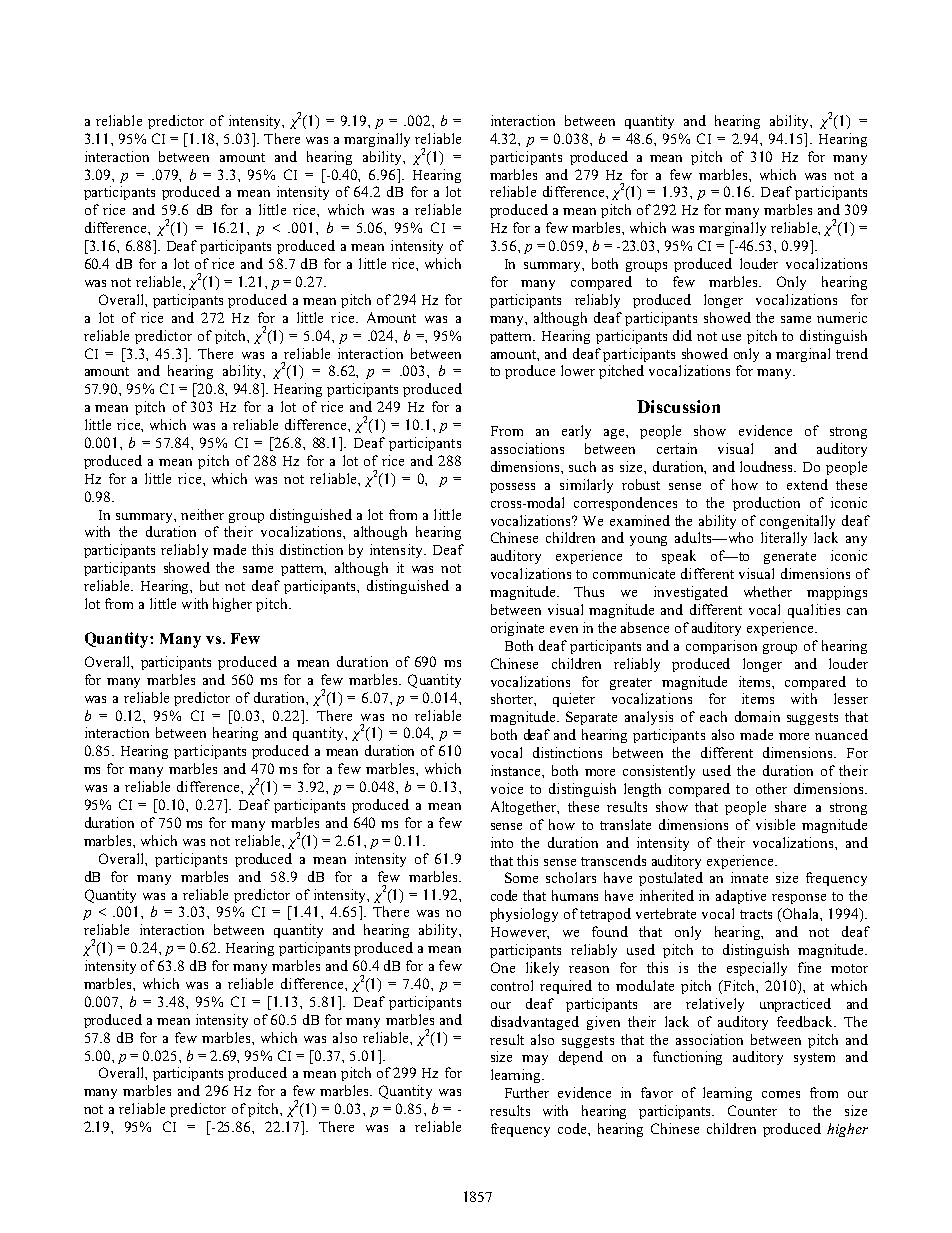  I want to click on lower, so click(578, 370).
